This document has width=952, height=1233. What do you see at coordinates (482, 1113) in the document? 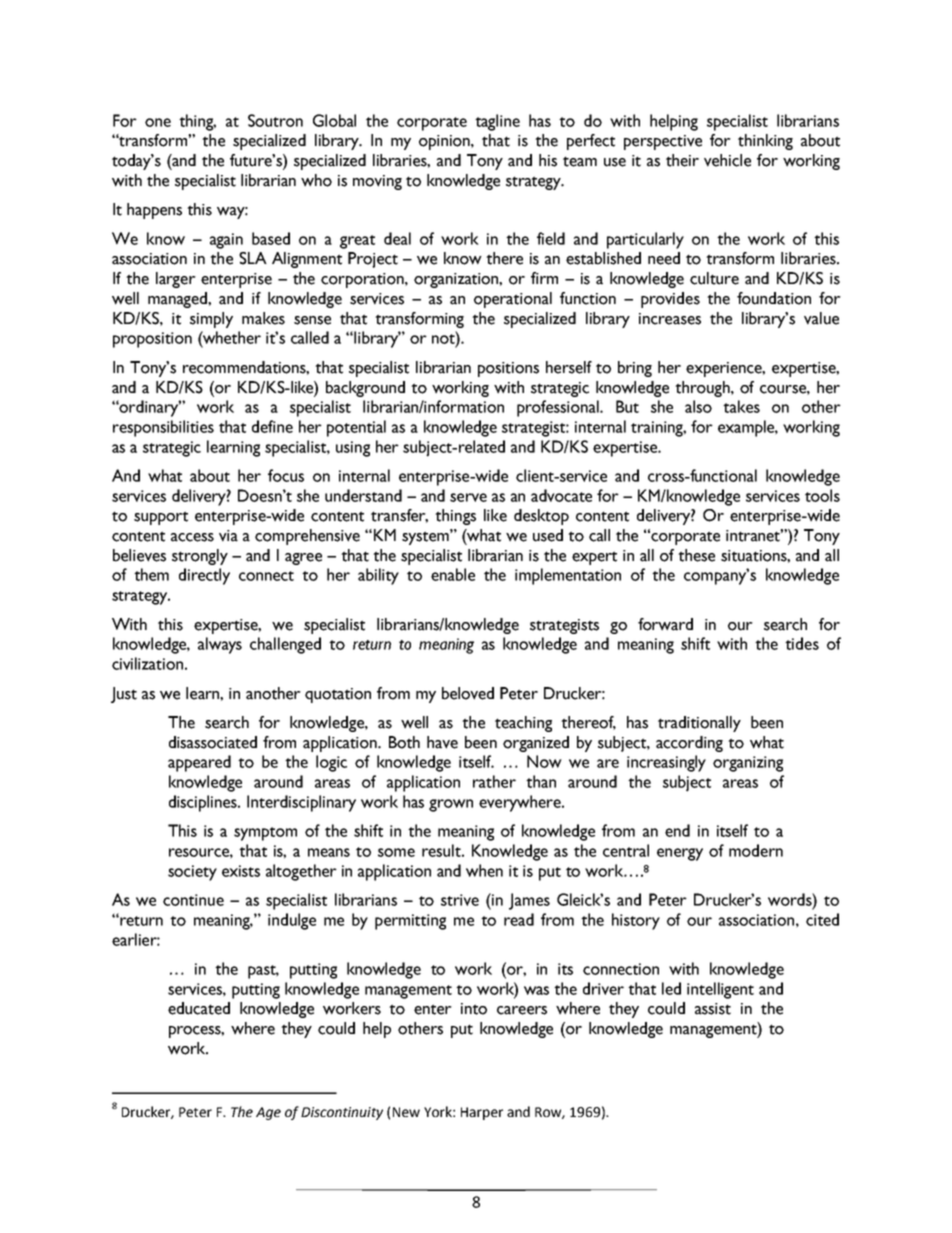
I see `Harper` at bounding box center [482, 1113].
